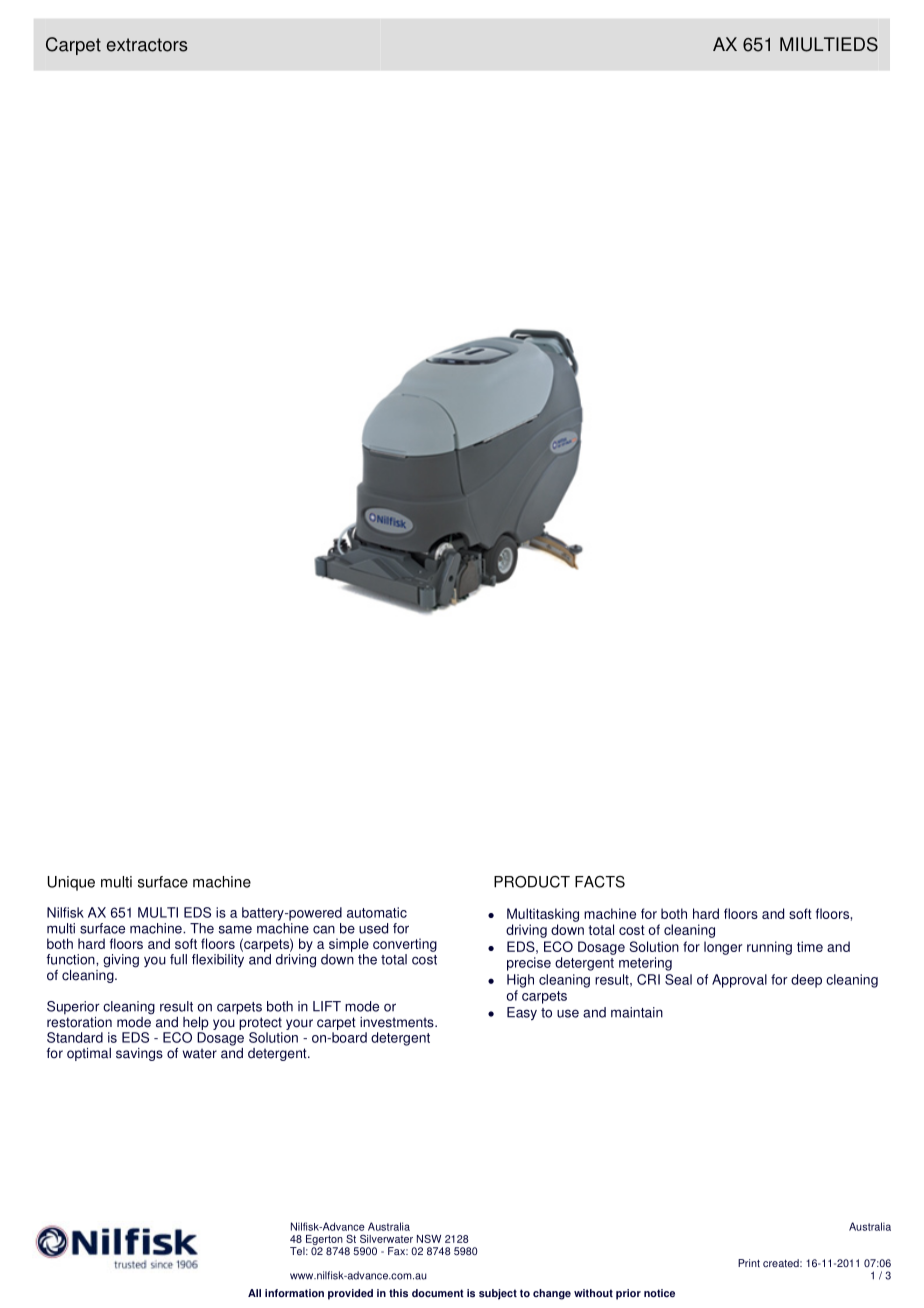 This image has height=1308, width=924. What do you see at coordinates (178, 959) in the image?
I see `full` at bounding box center [178, 959].
